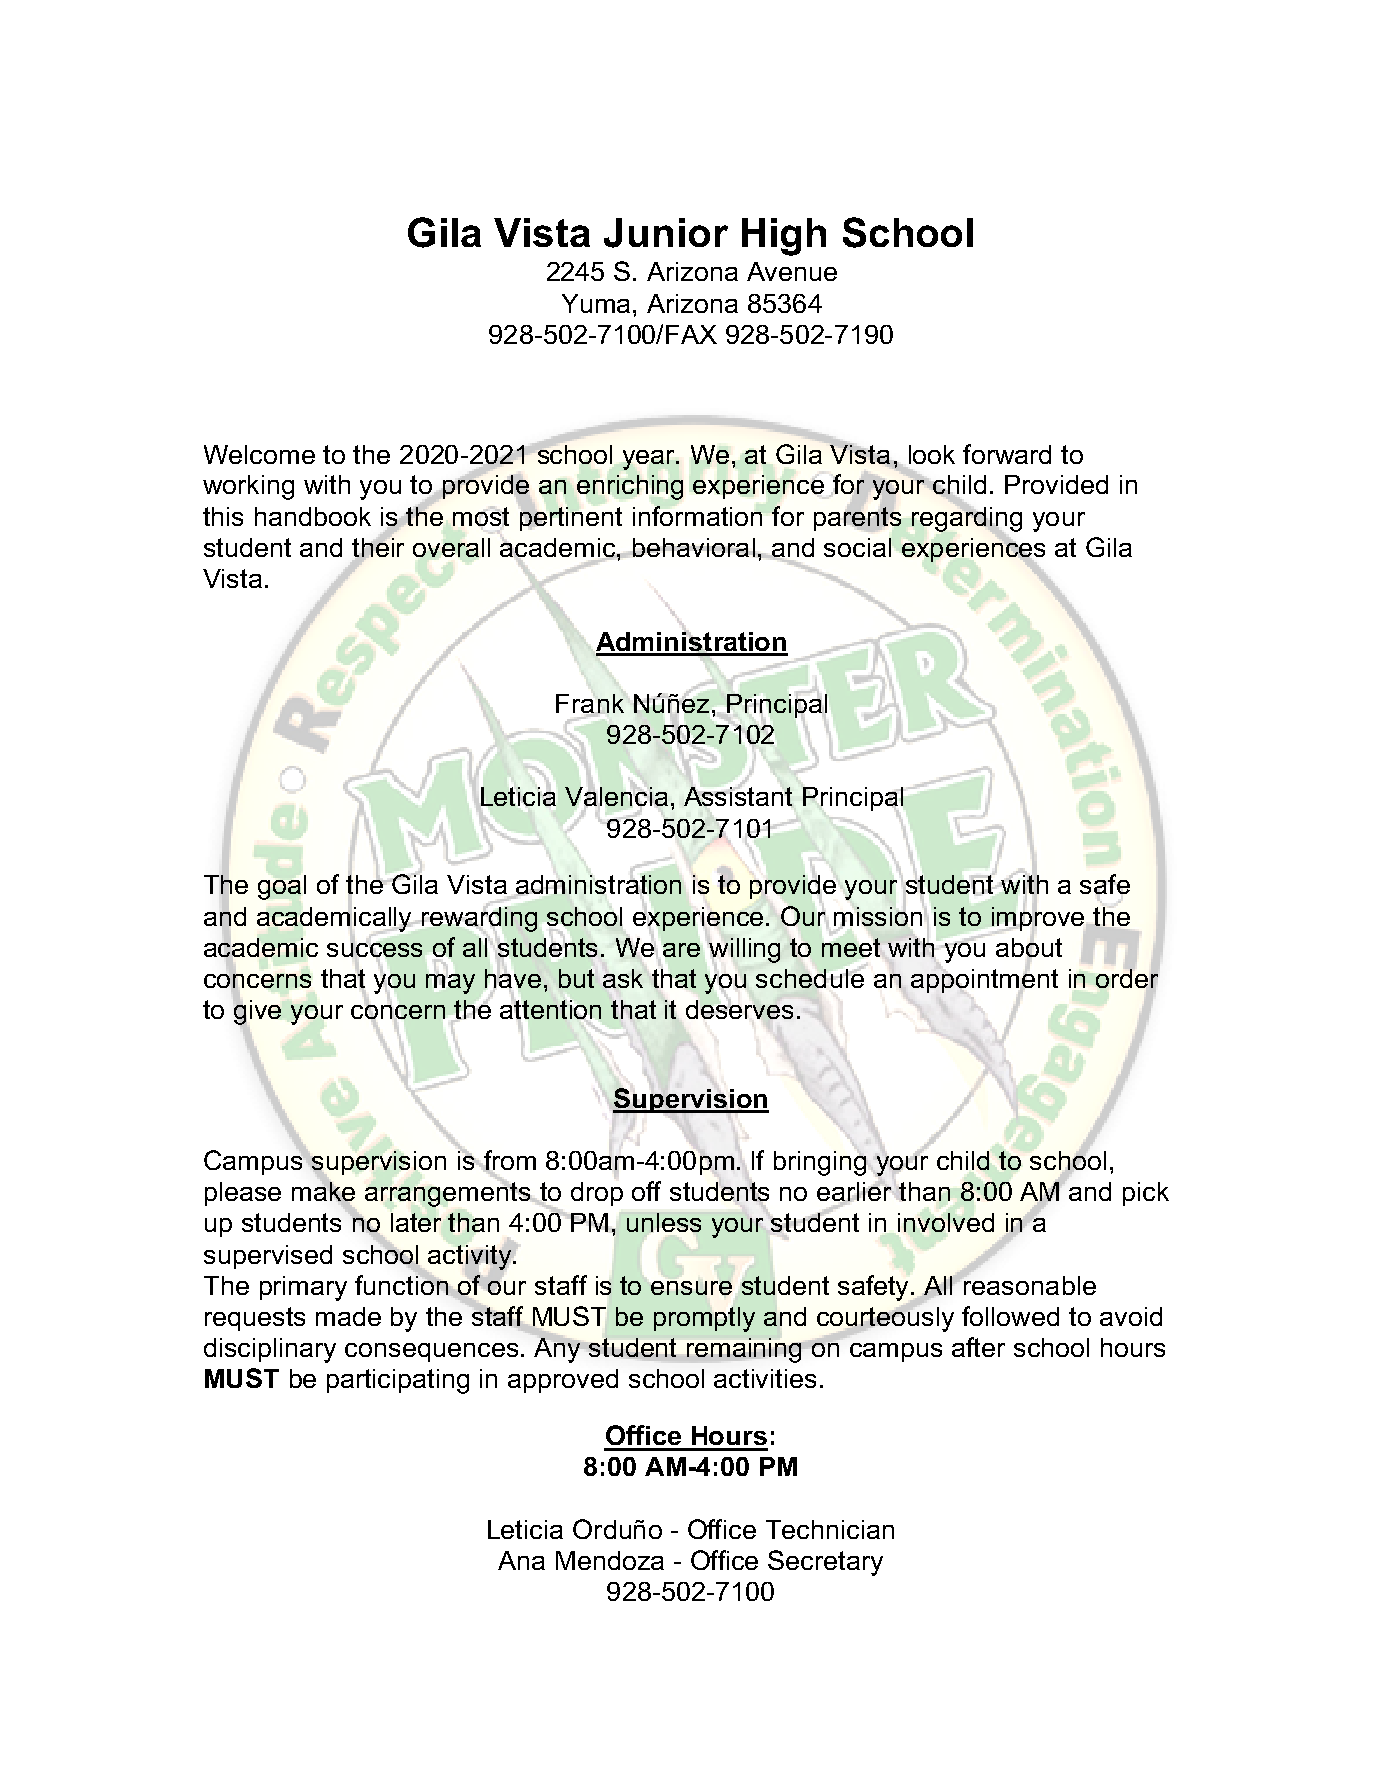 The width and height of the document is (1382, 1789). I want to click on Ana, so click(521, 1560).
